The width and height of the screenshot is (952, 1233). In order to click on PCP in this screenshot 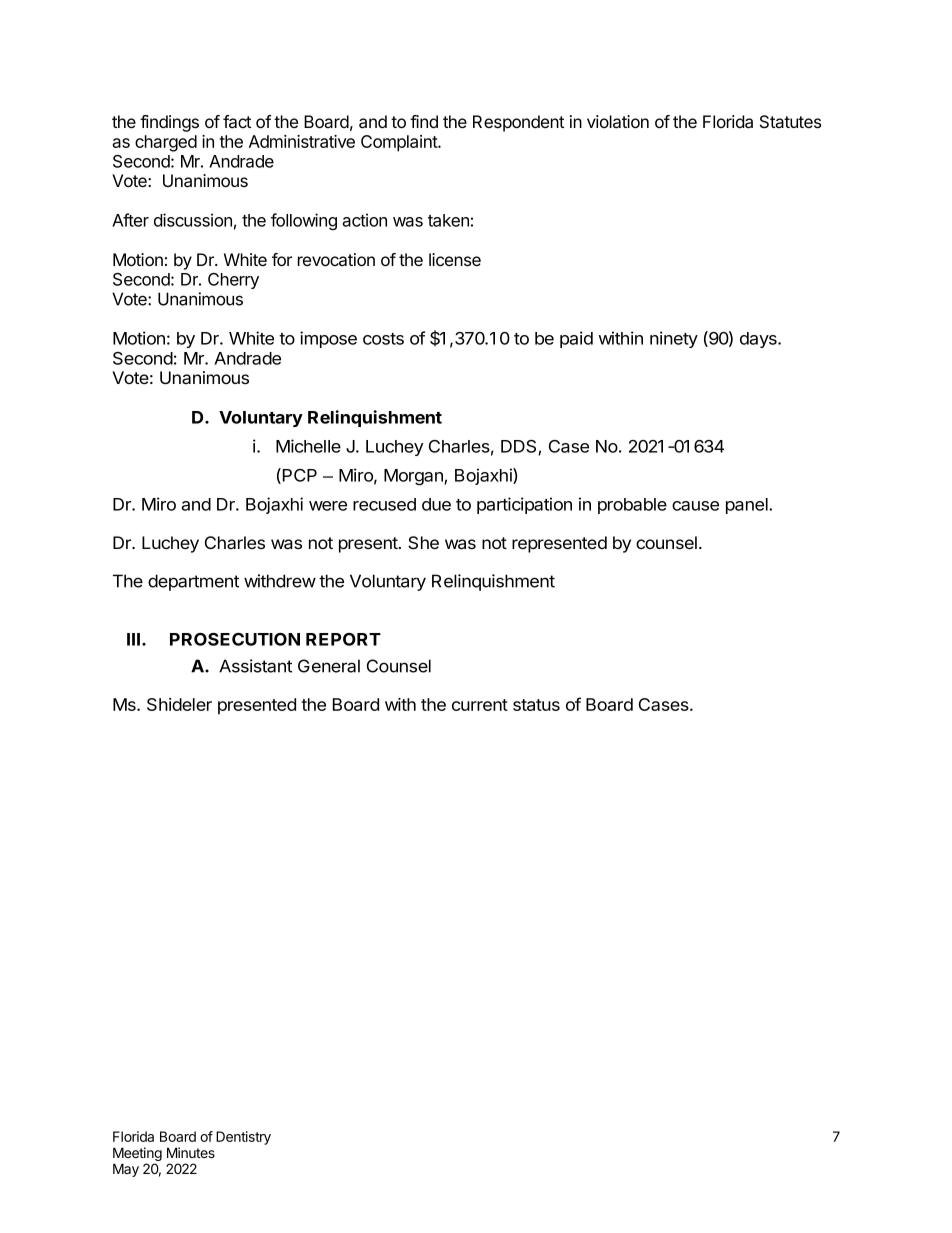, I will do `click(298, 476)`.
